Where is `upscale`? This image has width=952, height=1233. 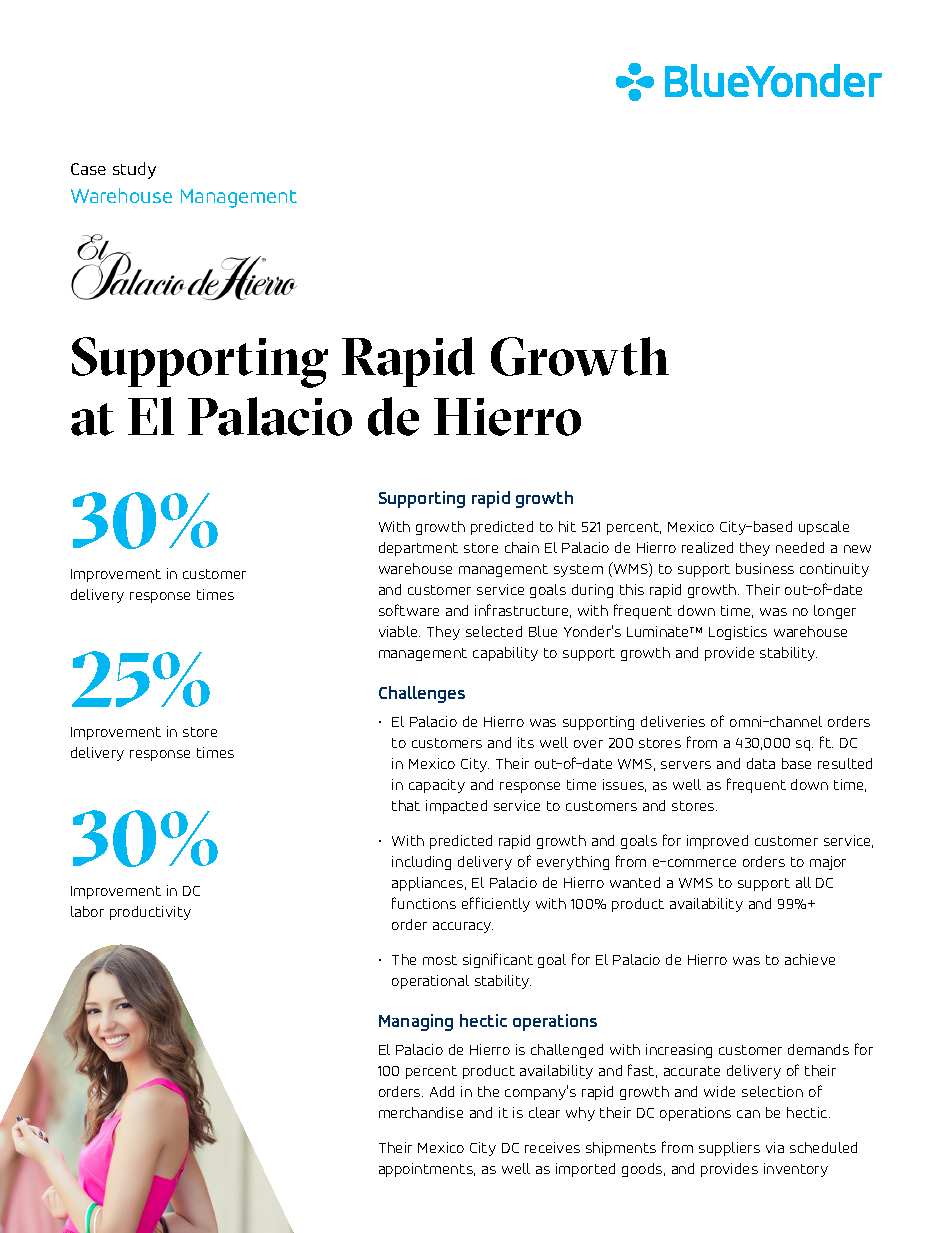 upscale is located at coordinates (824, 528).
